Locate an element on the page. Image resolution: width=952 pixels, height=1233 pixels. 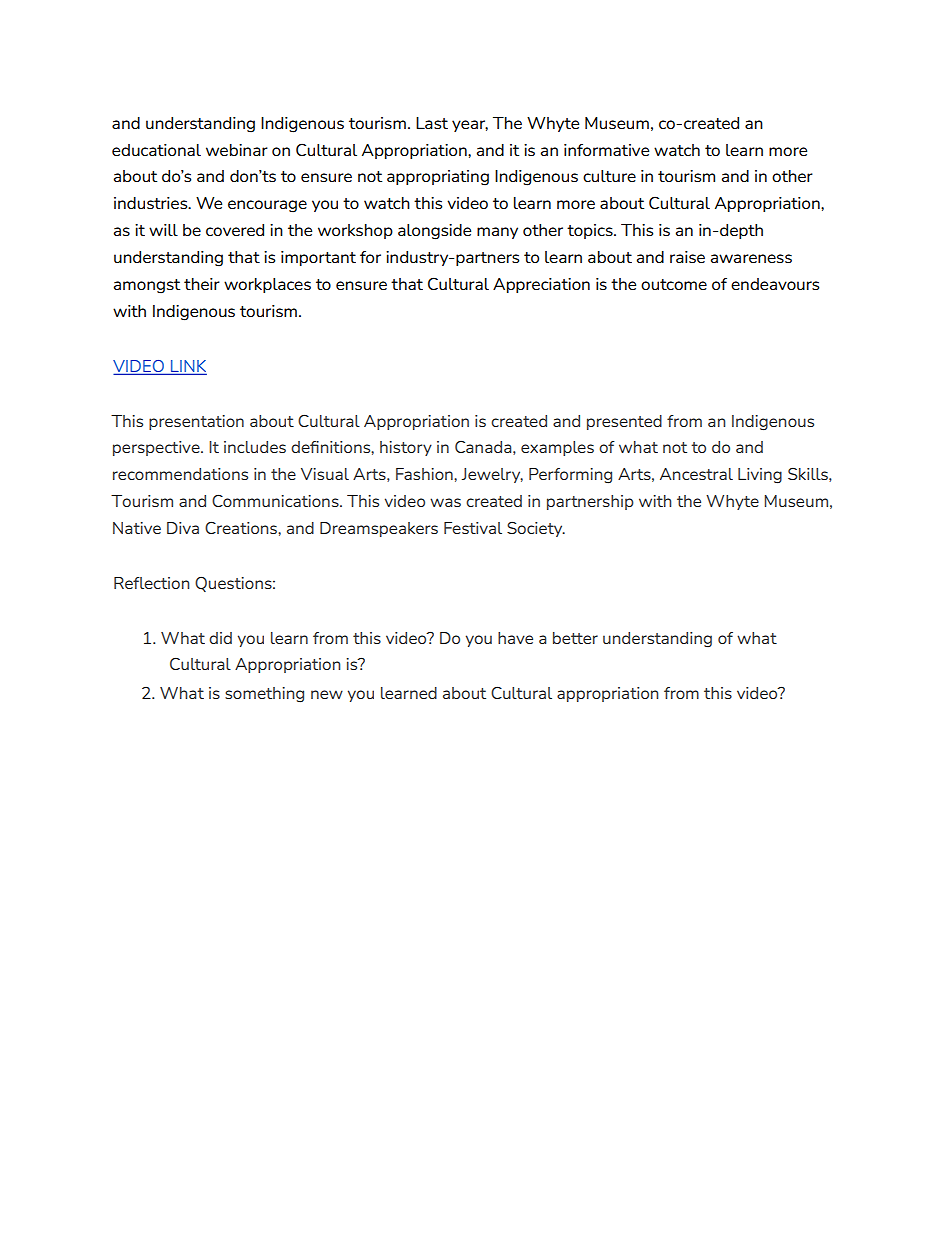
outcome is located at coordinates (674, 284).
